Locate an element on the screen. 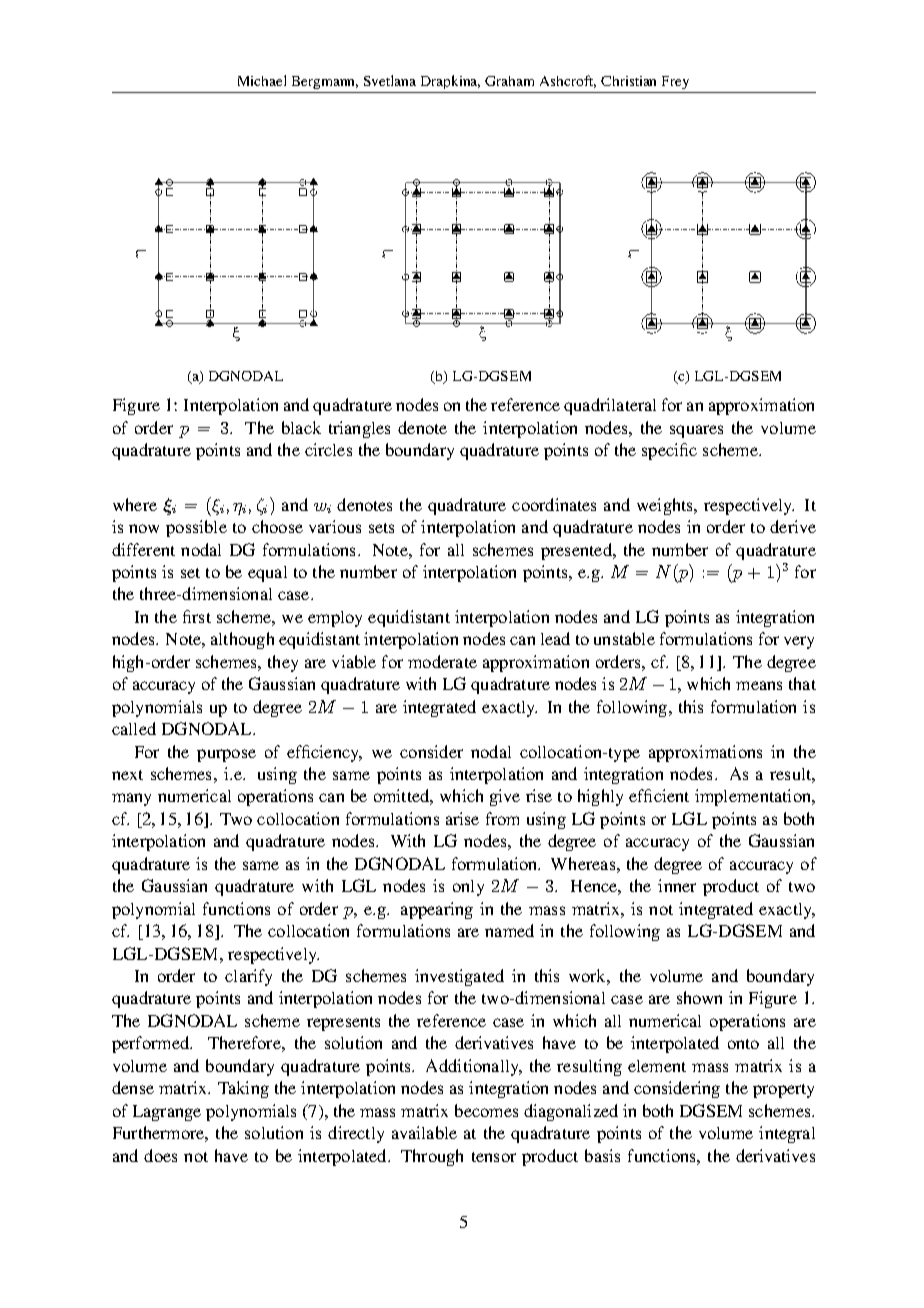 This screenshot has height=1308, width=924. squares is located at coordinates (696, 431).
